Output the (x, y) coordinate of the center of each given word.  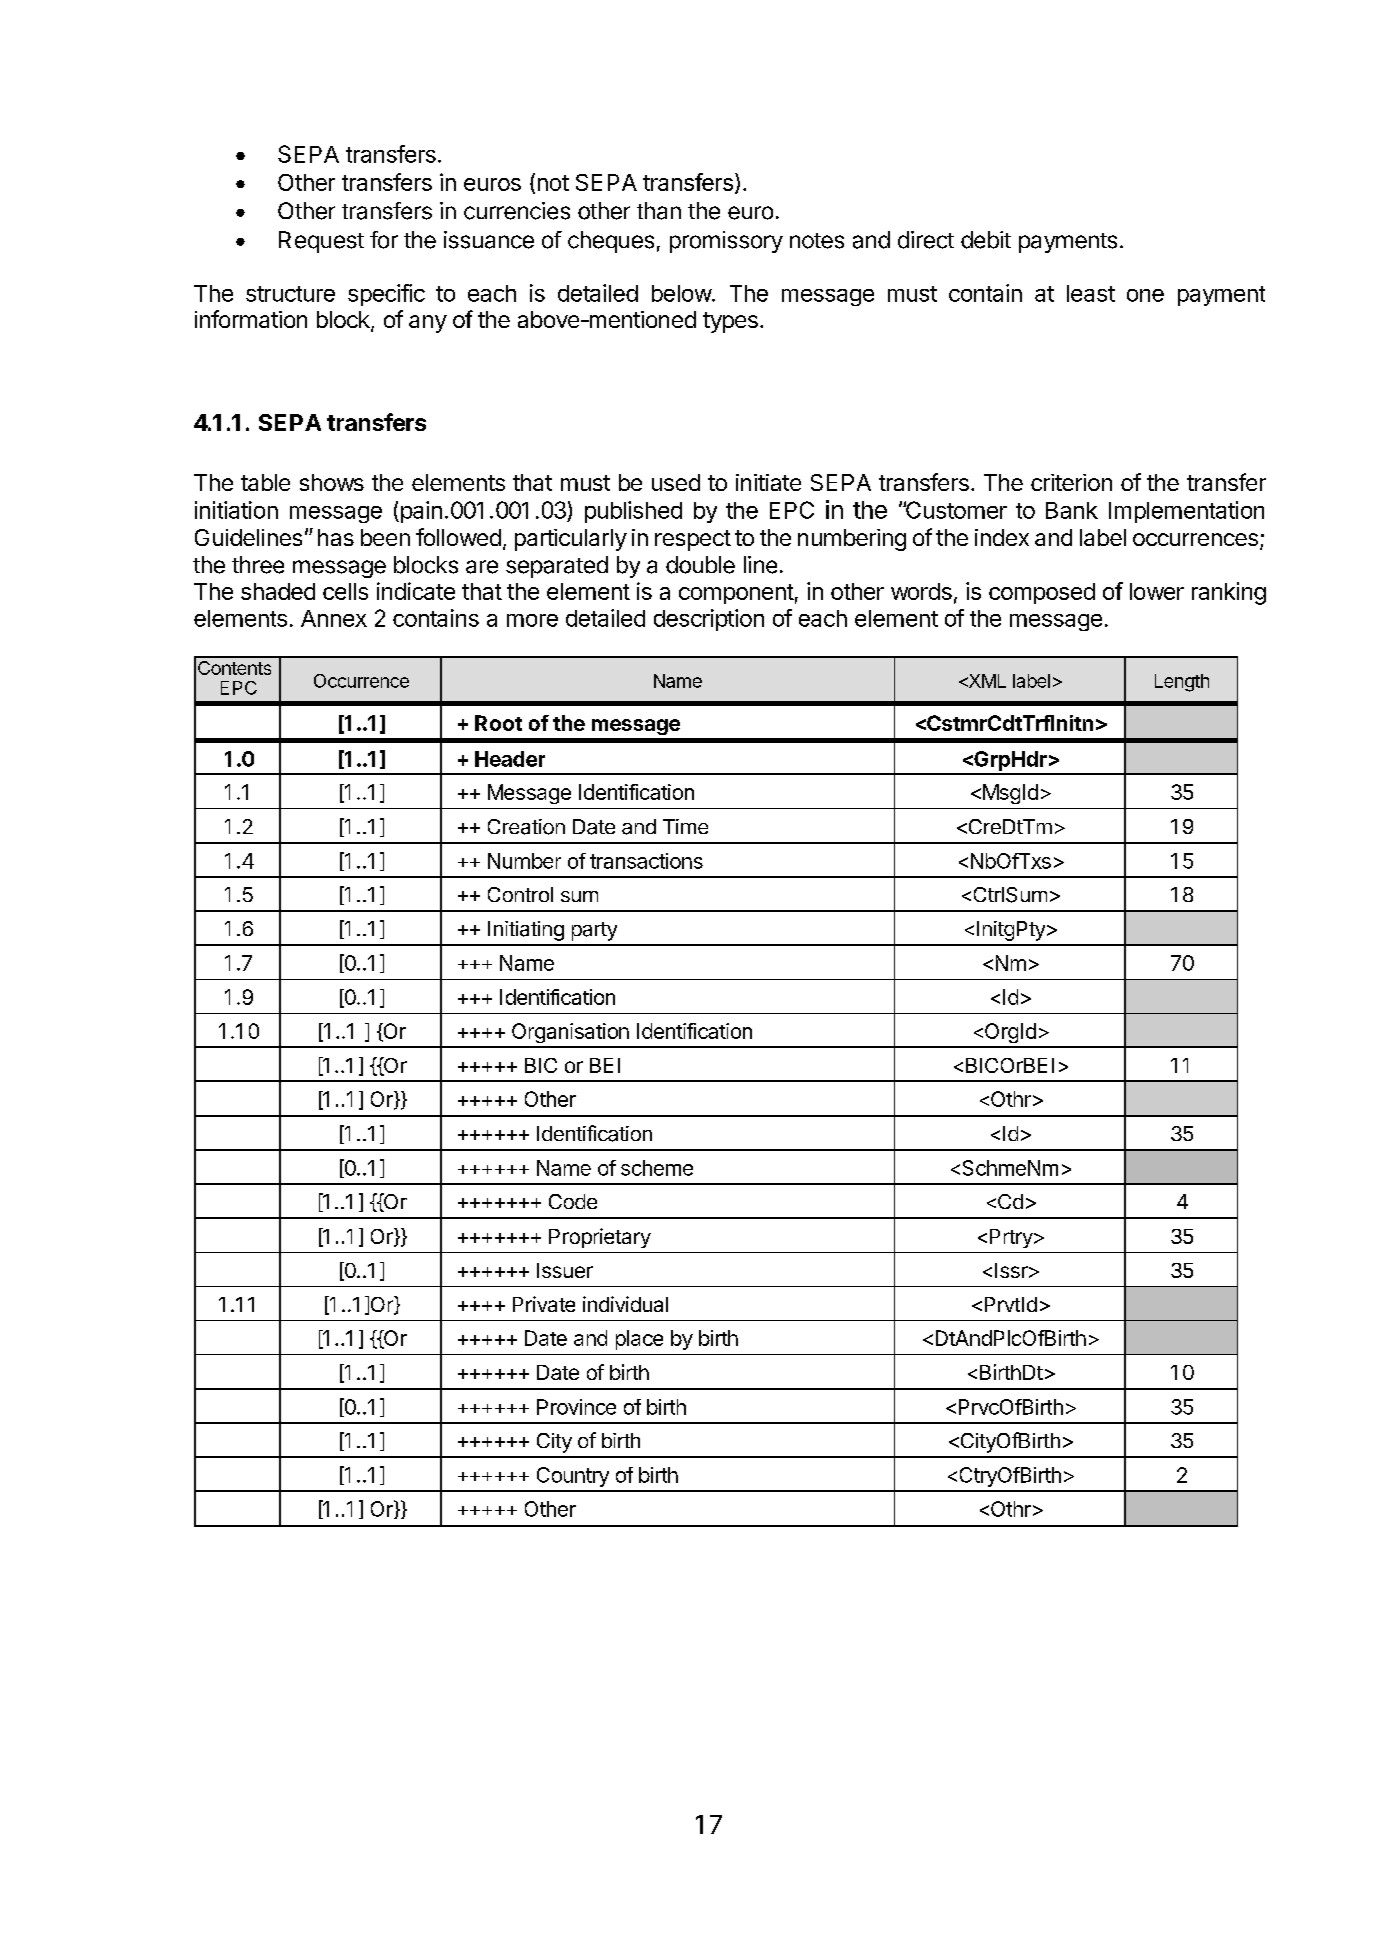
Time (685, 826)
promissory (726, 242)
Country (573, 1477)
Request (321, 242)
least (1091, 293)
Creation (526, 827)
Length (1182, 683)
